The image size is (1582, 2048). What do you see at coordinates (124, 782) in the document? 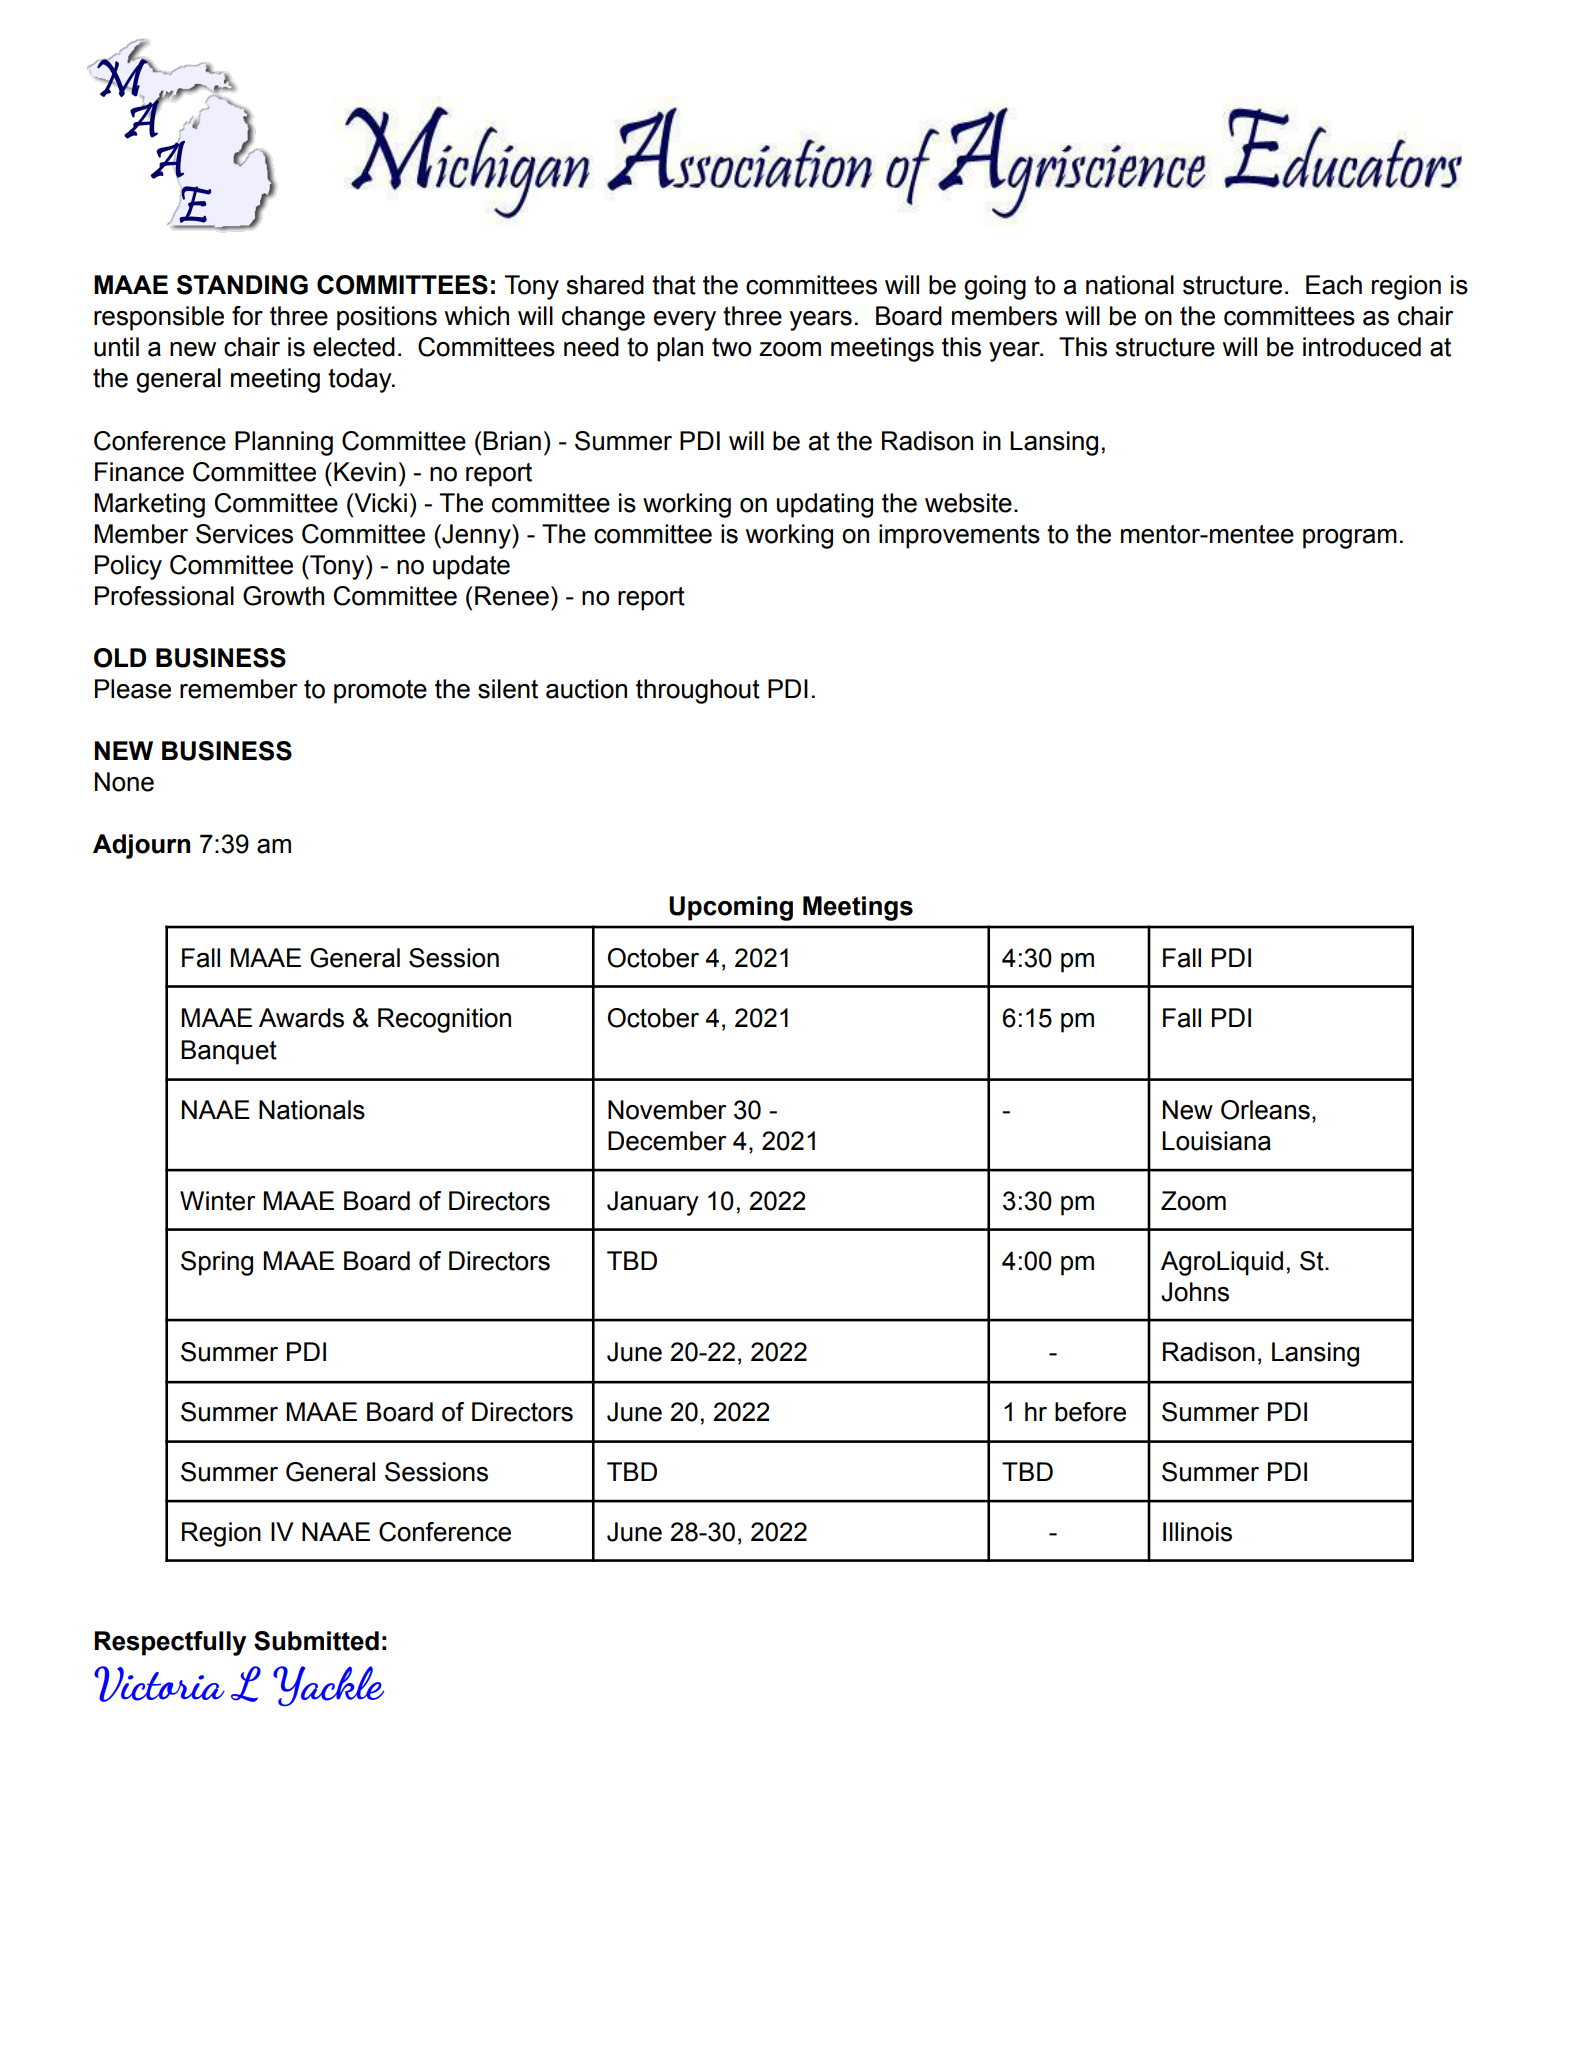
I see `None` at bounding box center [124, 782].
